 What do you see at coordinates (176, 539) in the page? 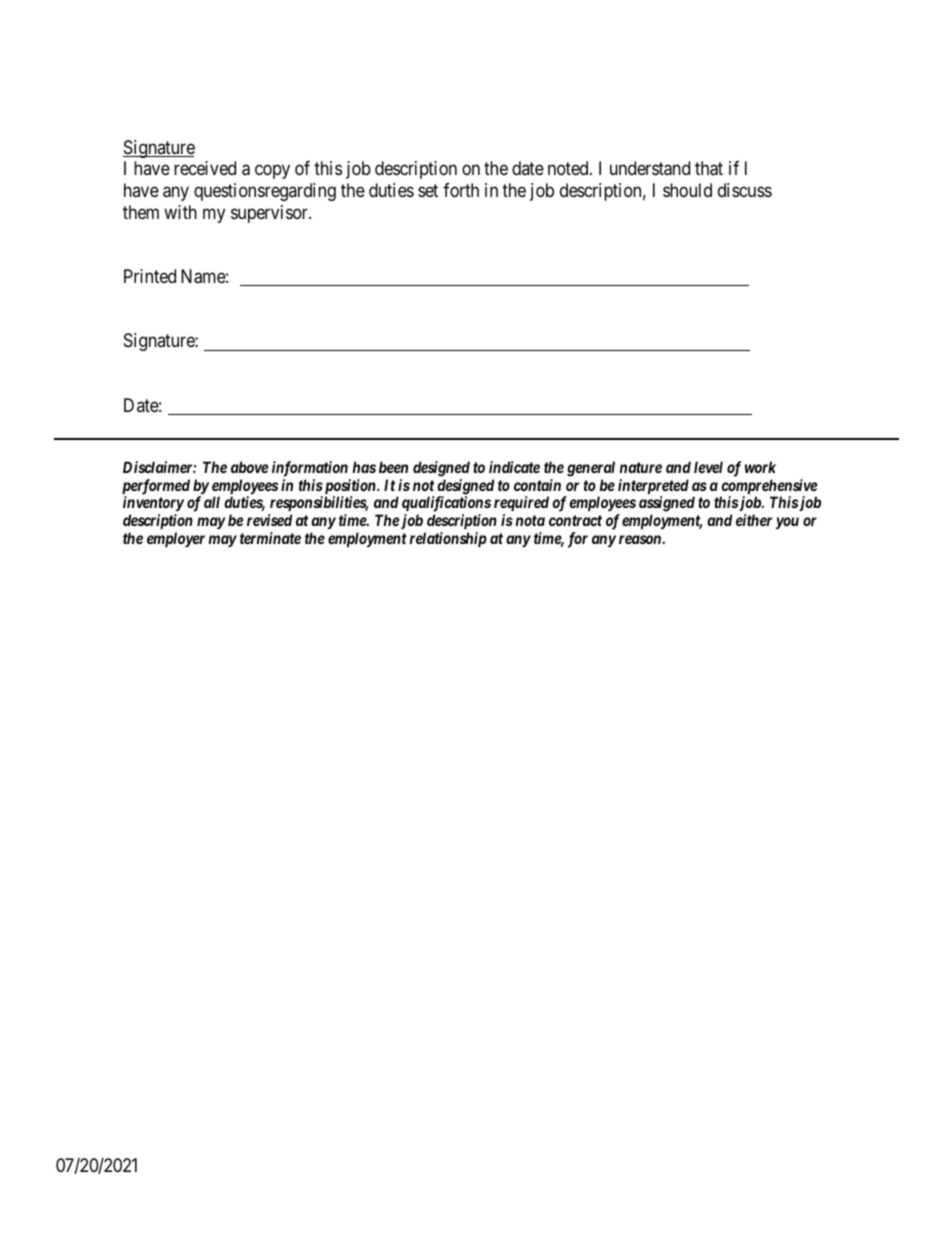
I see `employer` at bounding box center [176, 539].
